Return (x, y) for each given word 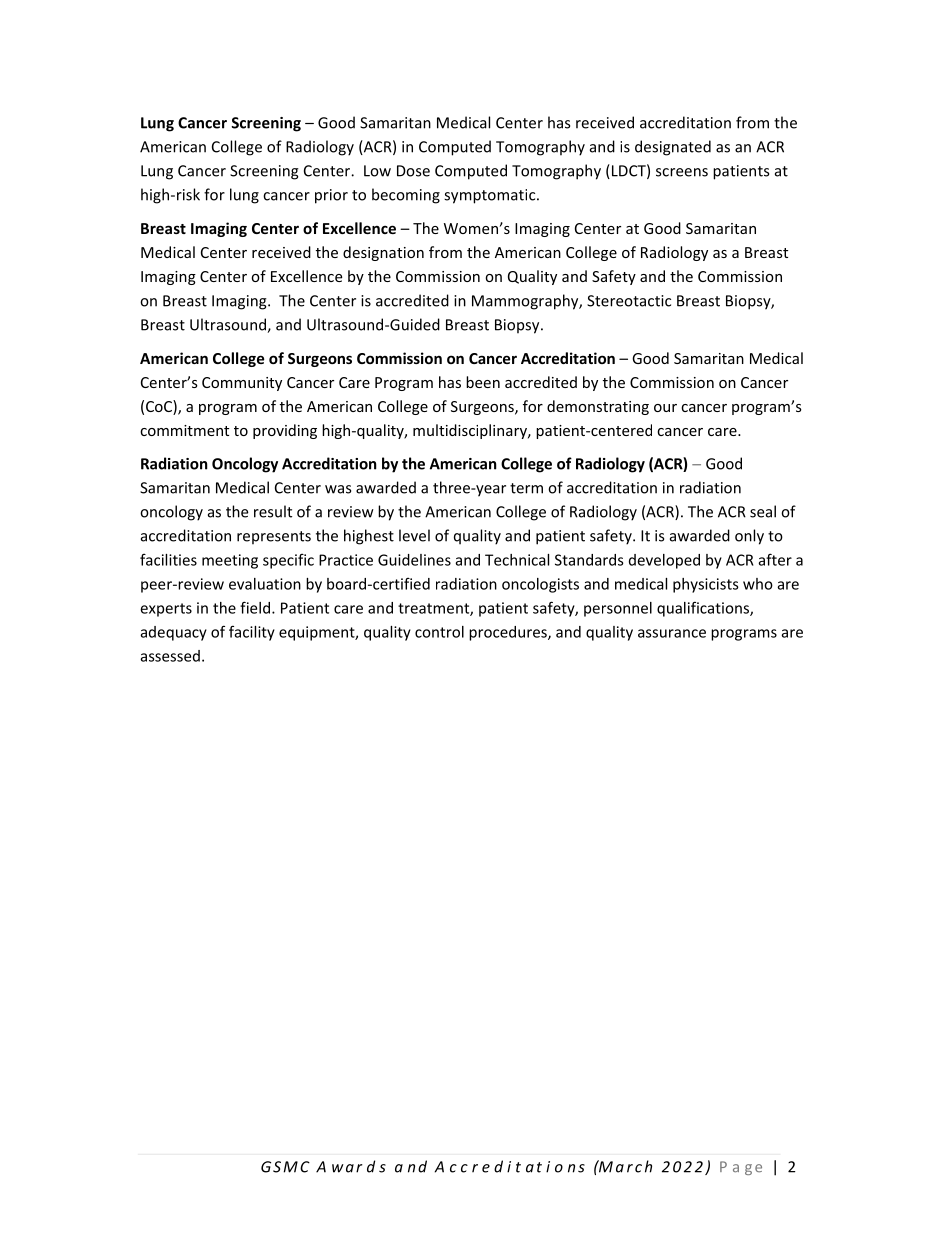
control (439, 632)
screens (682, 172)
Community (242, 384)
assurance (672, 633)
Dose (413, 171)
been (483, 382)
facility (252, 633)
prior (331, 196)
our (665, 408)
